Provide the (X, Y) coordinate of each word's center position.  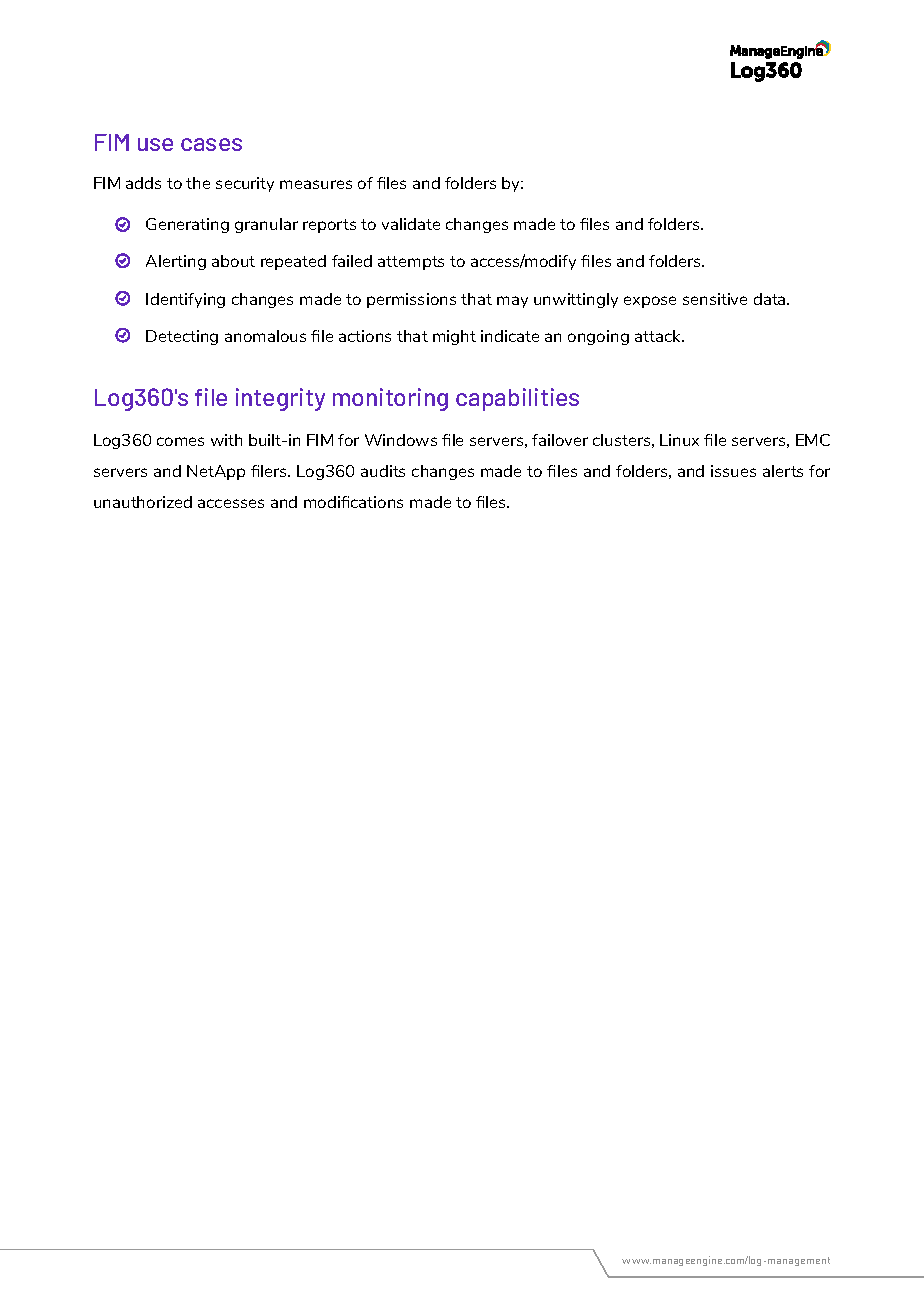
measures (316, 184)
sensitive (715, 299)
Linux (679, 440)
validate (411, 224)
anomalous (265, 336)
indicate (510, 336)
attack (659, 336)
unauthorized (143, 502)
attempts (411, 263)
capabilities (517, 399)
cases (211, 144)
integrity (280, 399)
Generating (187, 225)
